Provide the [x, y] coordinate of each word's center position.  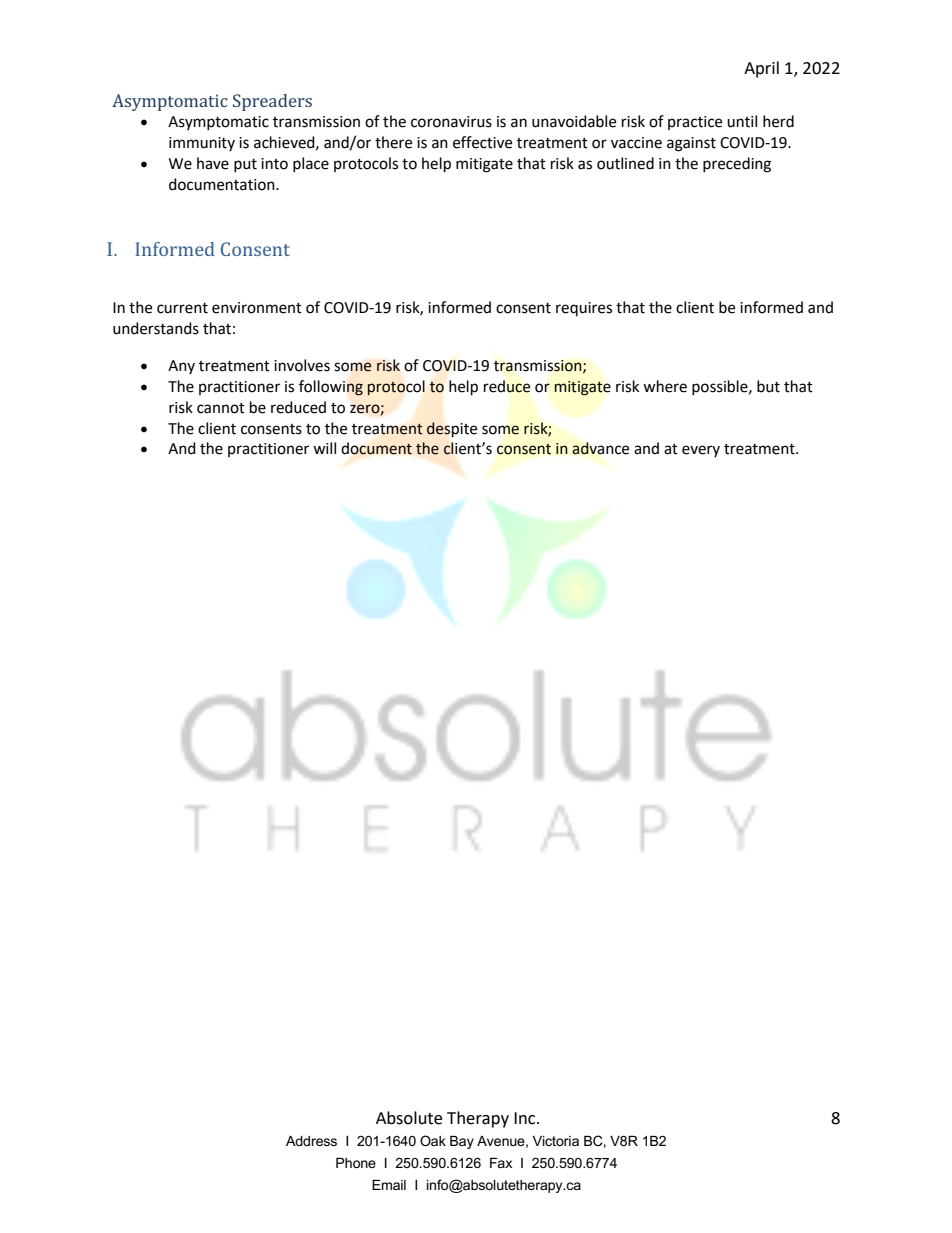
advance [600, 448]
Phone [356, 1163]
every [701, 451]
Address [311, 1141]
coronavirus [451, 122]
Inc [526, 1118]
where [665, 386]
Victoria [556, 1141]
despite [452, 430]
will [324, 448]
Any [181, 367]
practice [695, 123]
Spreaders [272, 102]
